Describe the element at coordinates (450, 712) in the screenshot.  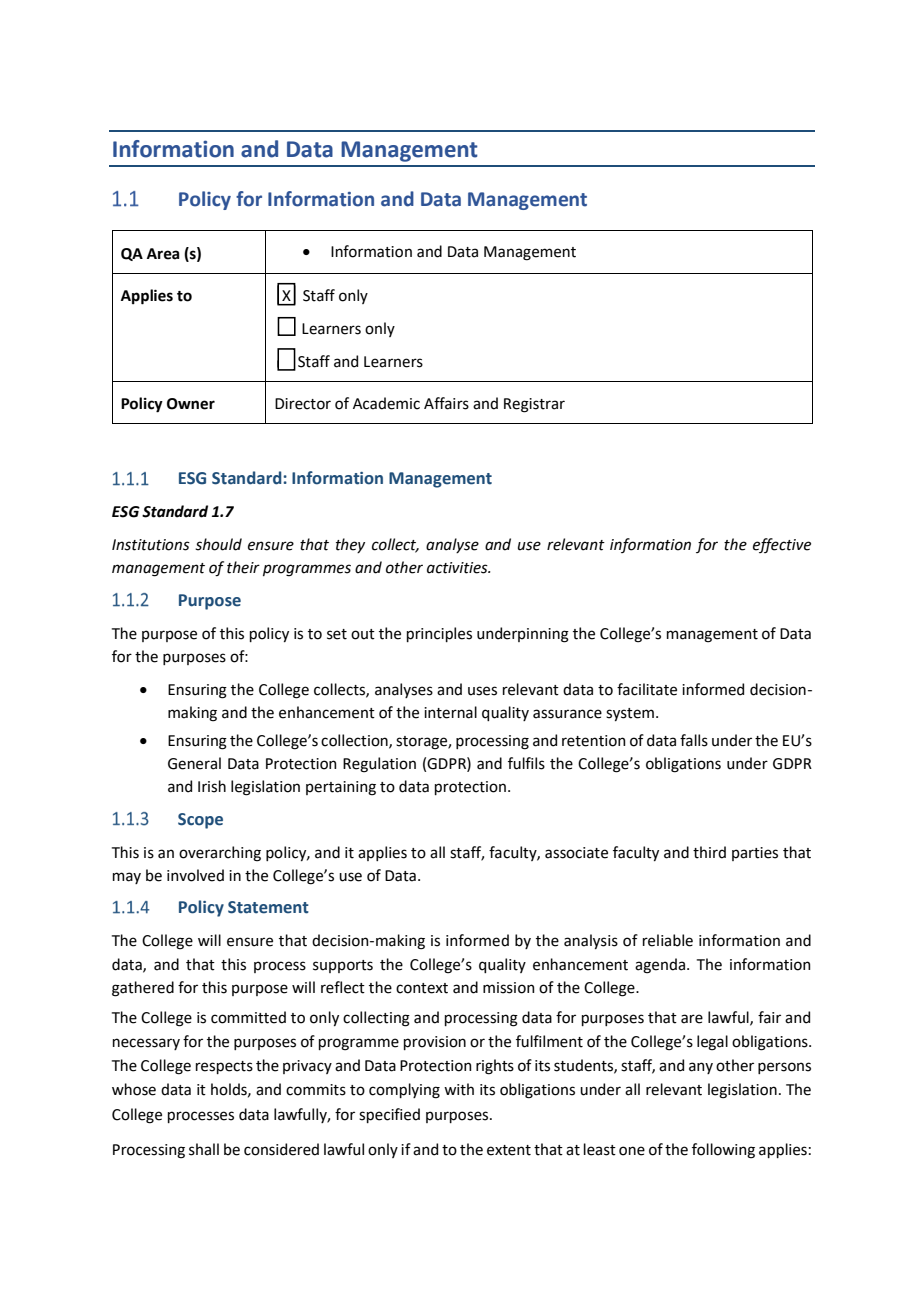
I see `internal` at that location.
